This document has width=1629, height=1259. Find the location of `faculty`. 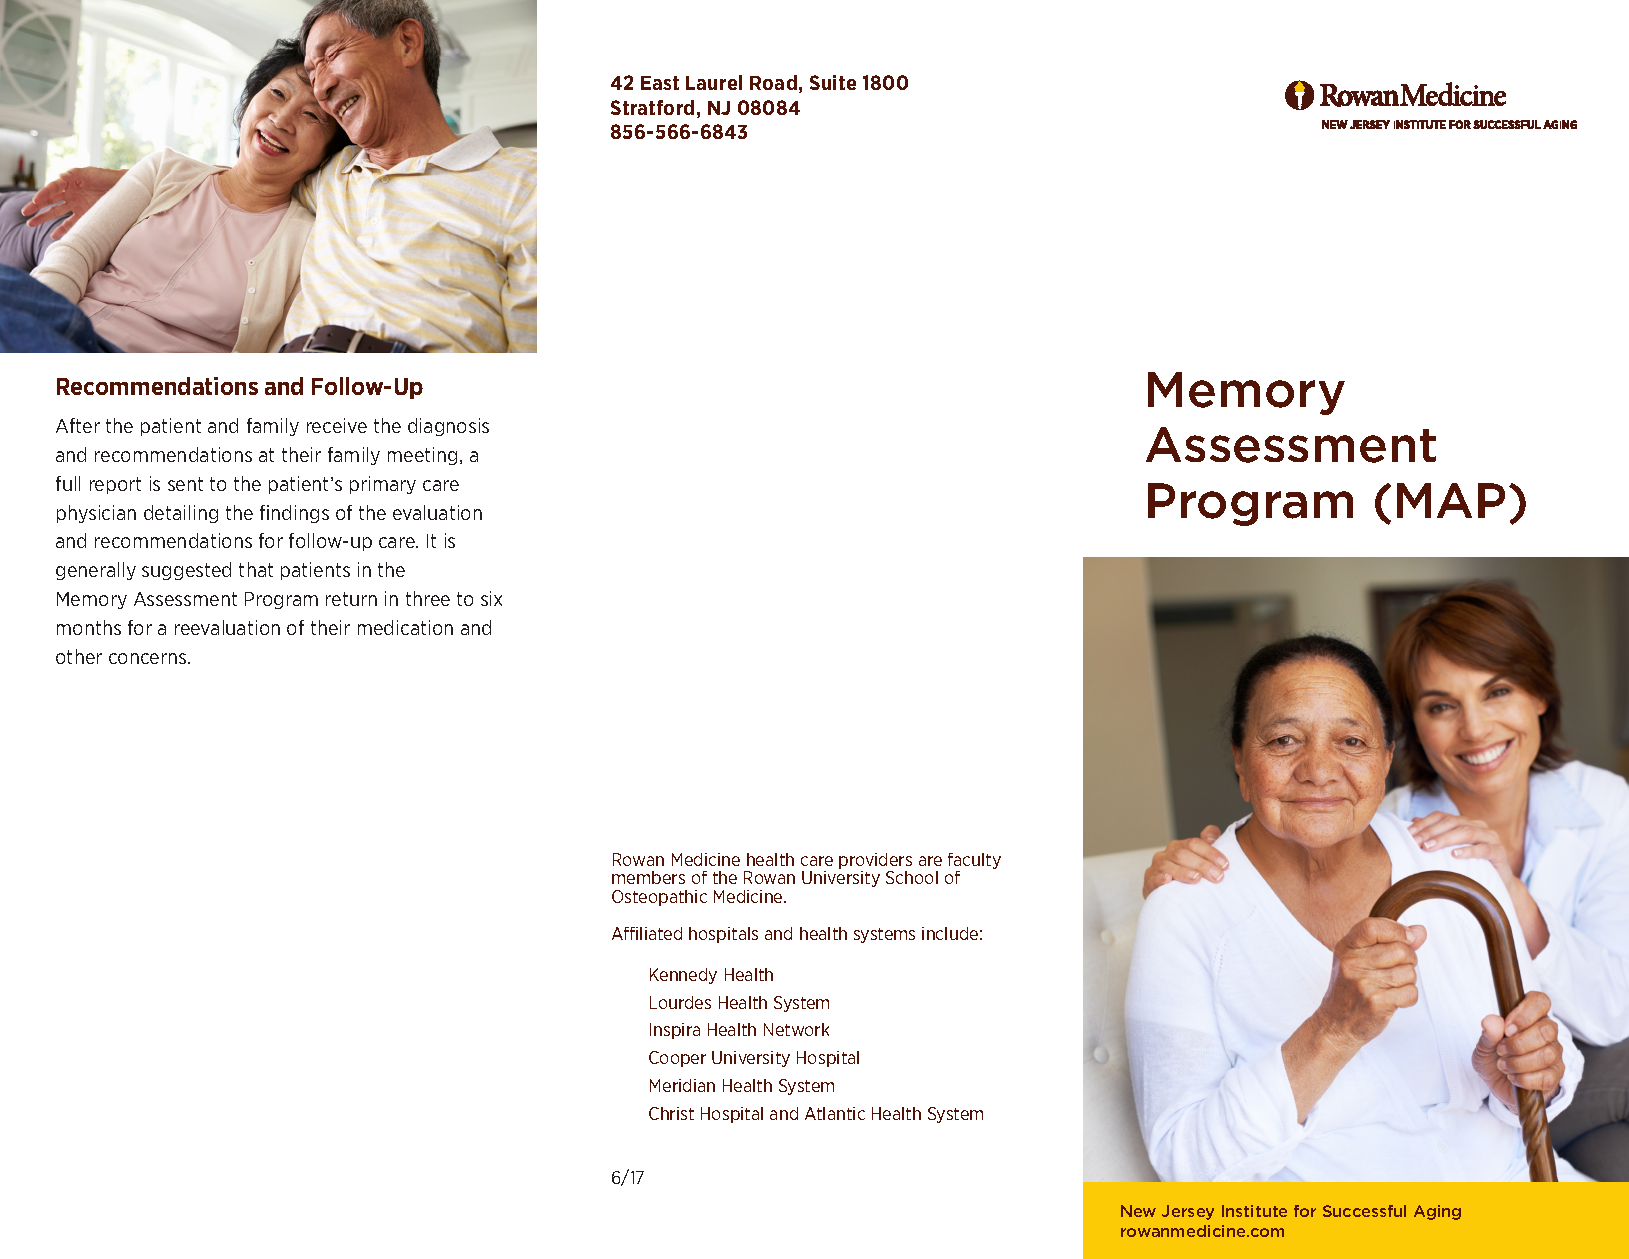

faculty is located at coordinates (974, 861).
